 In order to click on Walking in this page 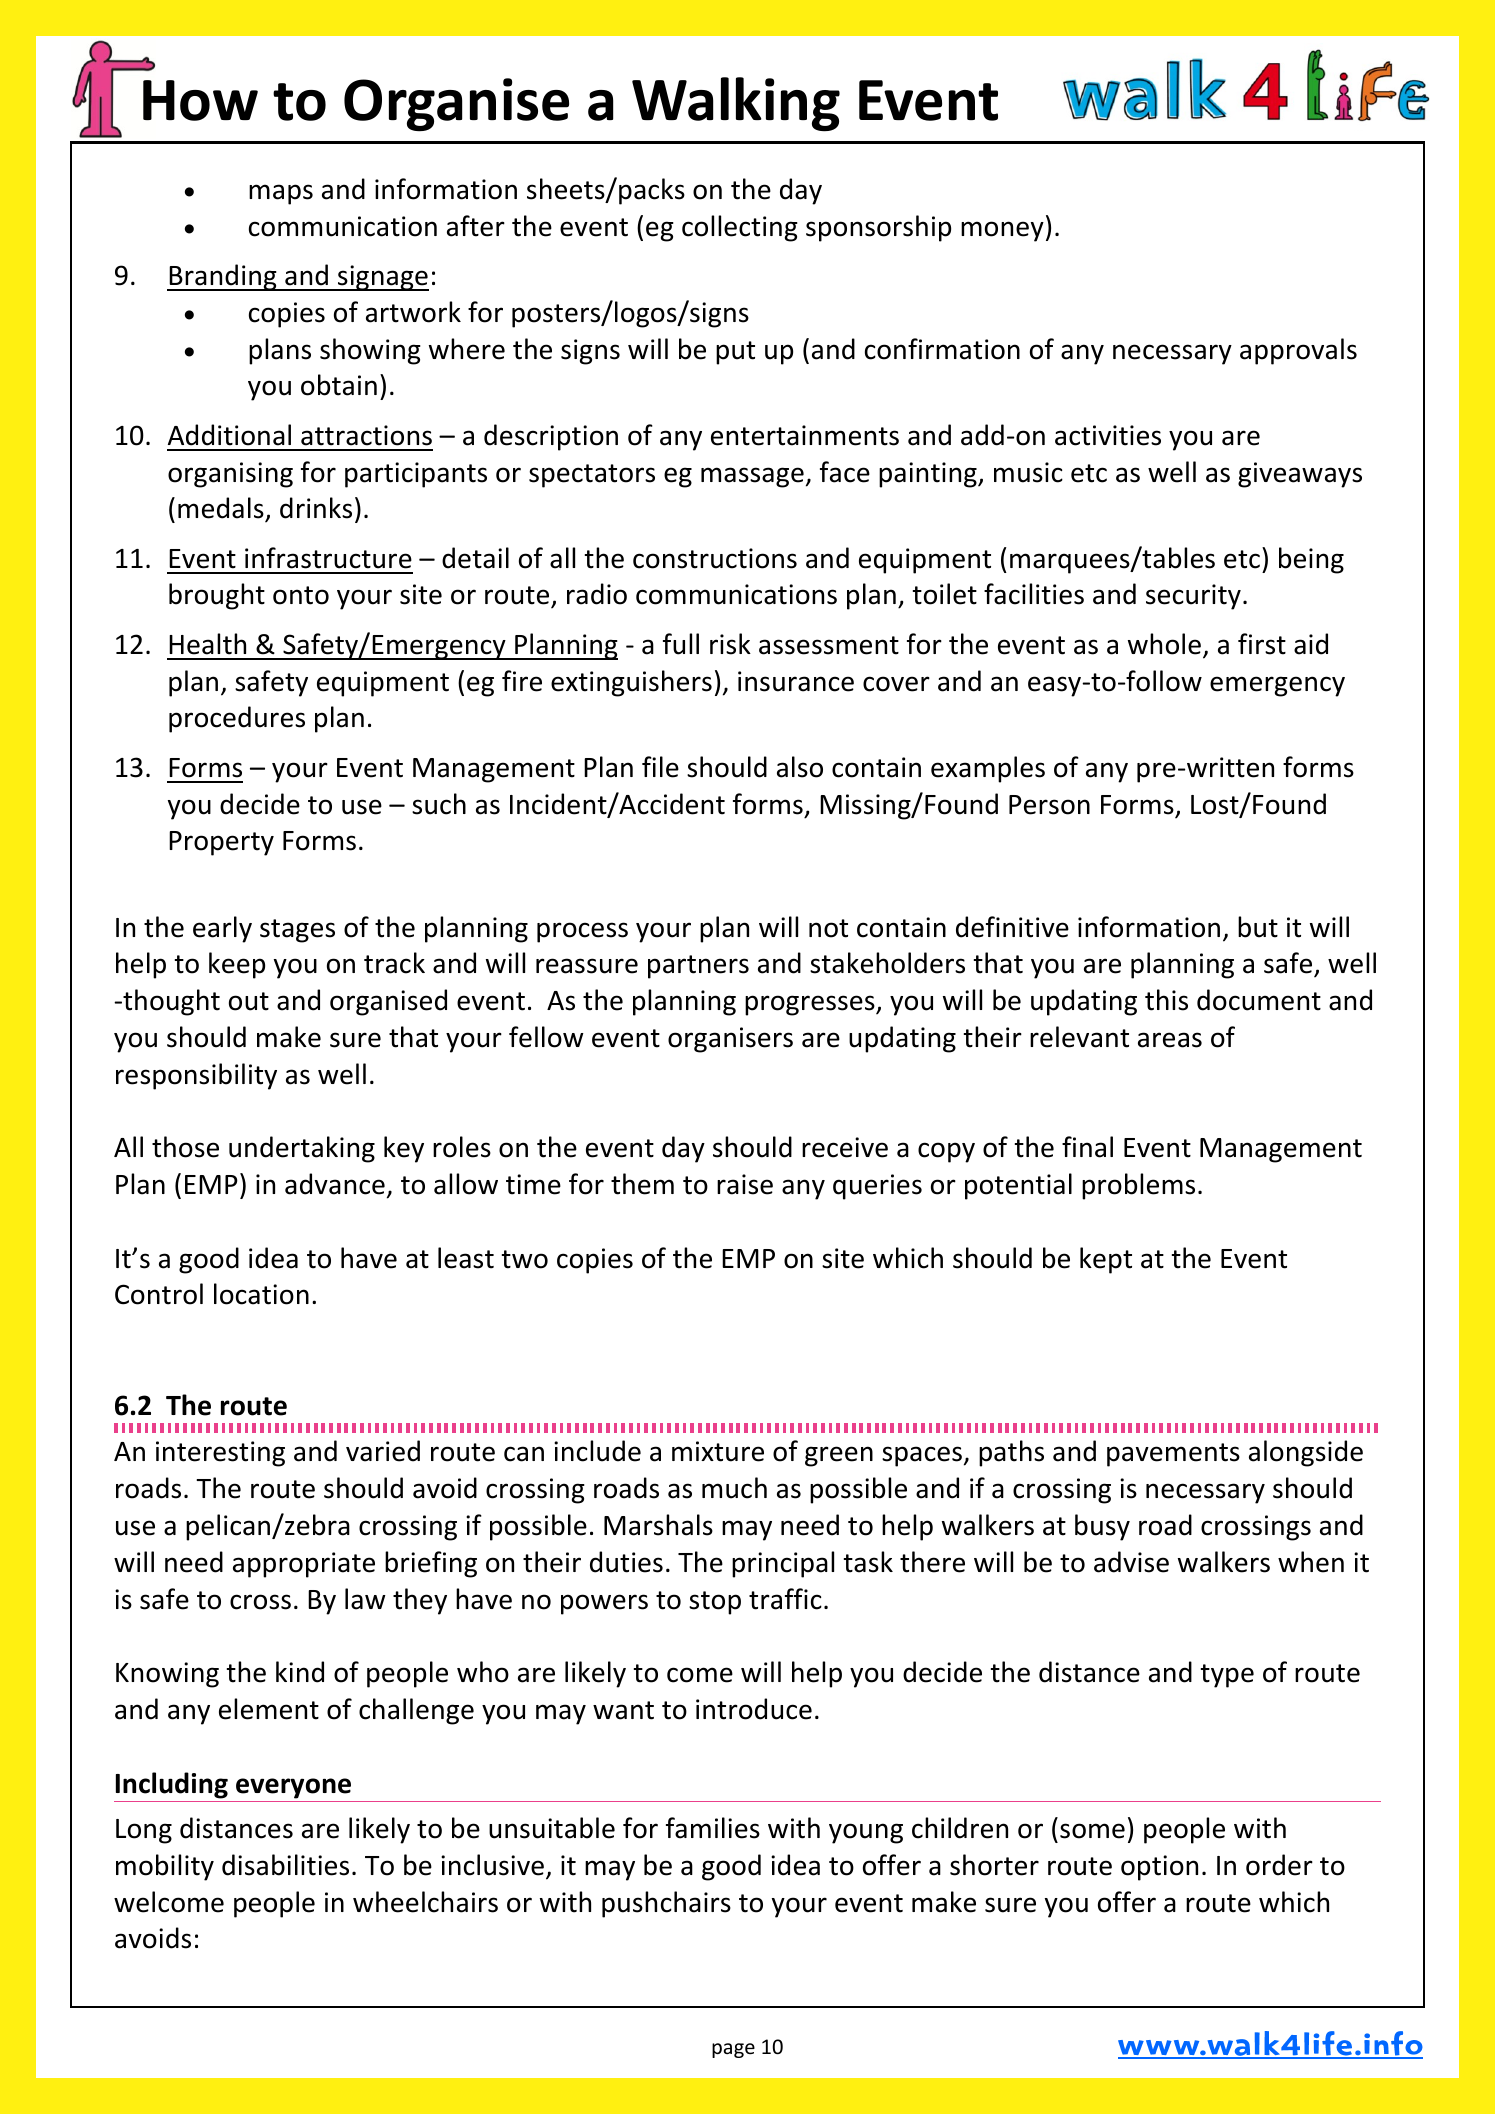, I will do `click(736, 104)`.
